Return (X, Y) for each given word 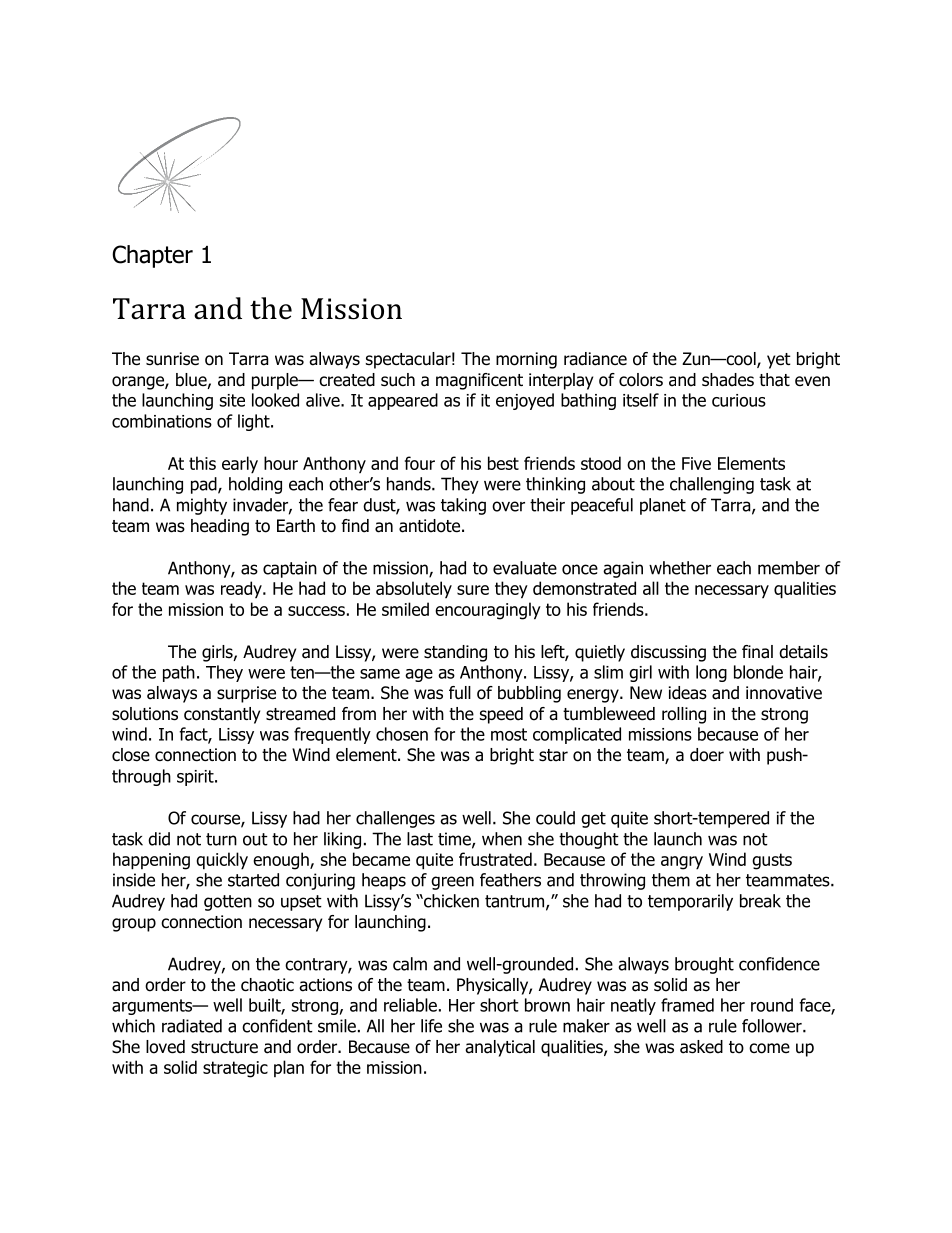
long (711, 673)
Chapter (152, 256)
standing (455, 653)
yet (779, 361)
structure (224, 1047)
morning (526, 360)
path (179, 673)
